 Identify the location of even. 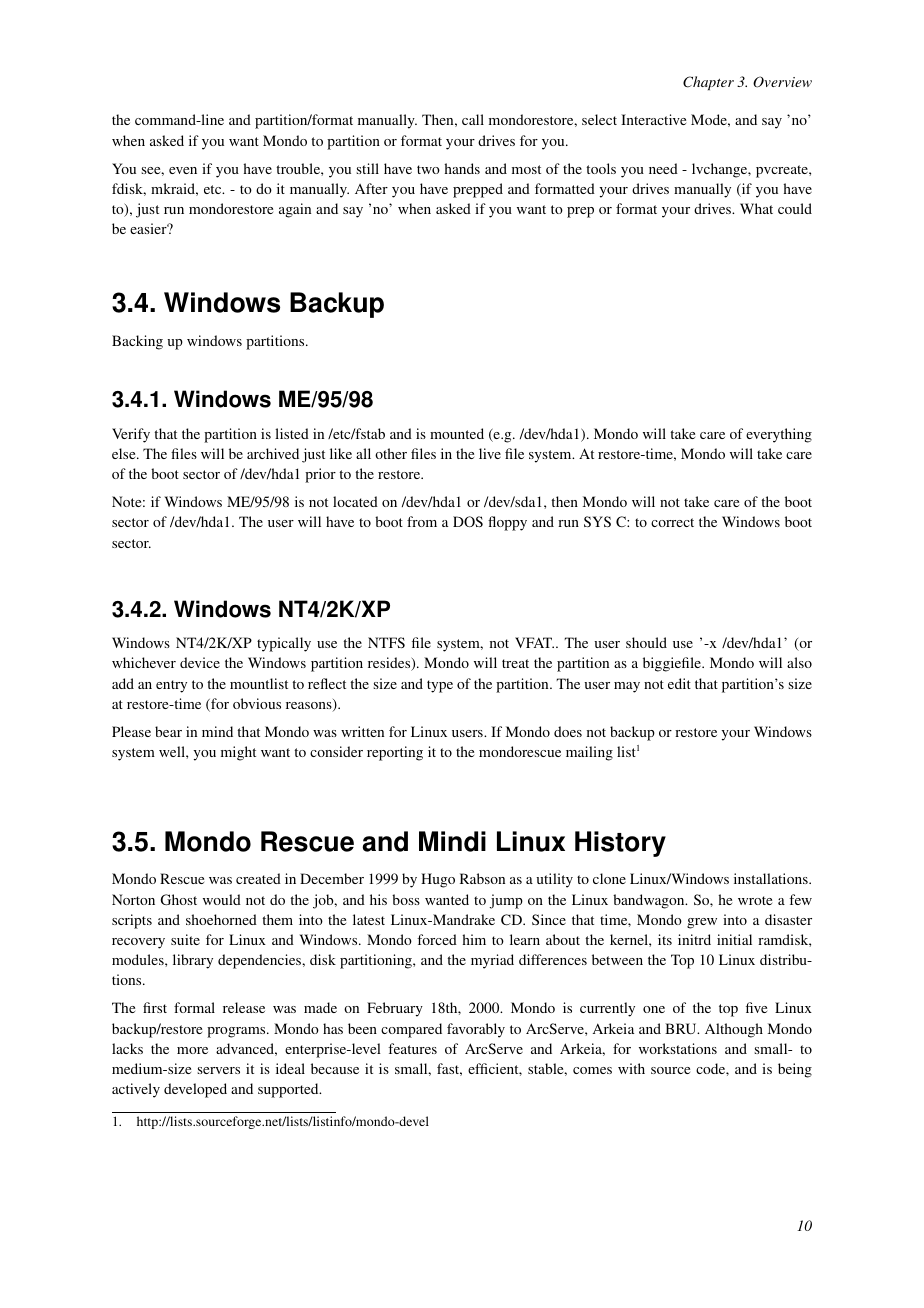
(183, 170).
